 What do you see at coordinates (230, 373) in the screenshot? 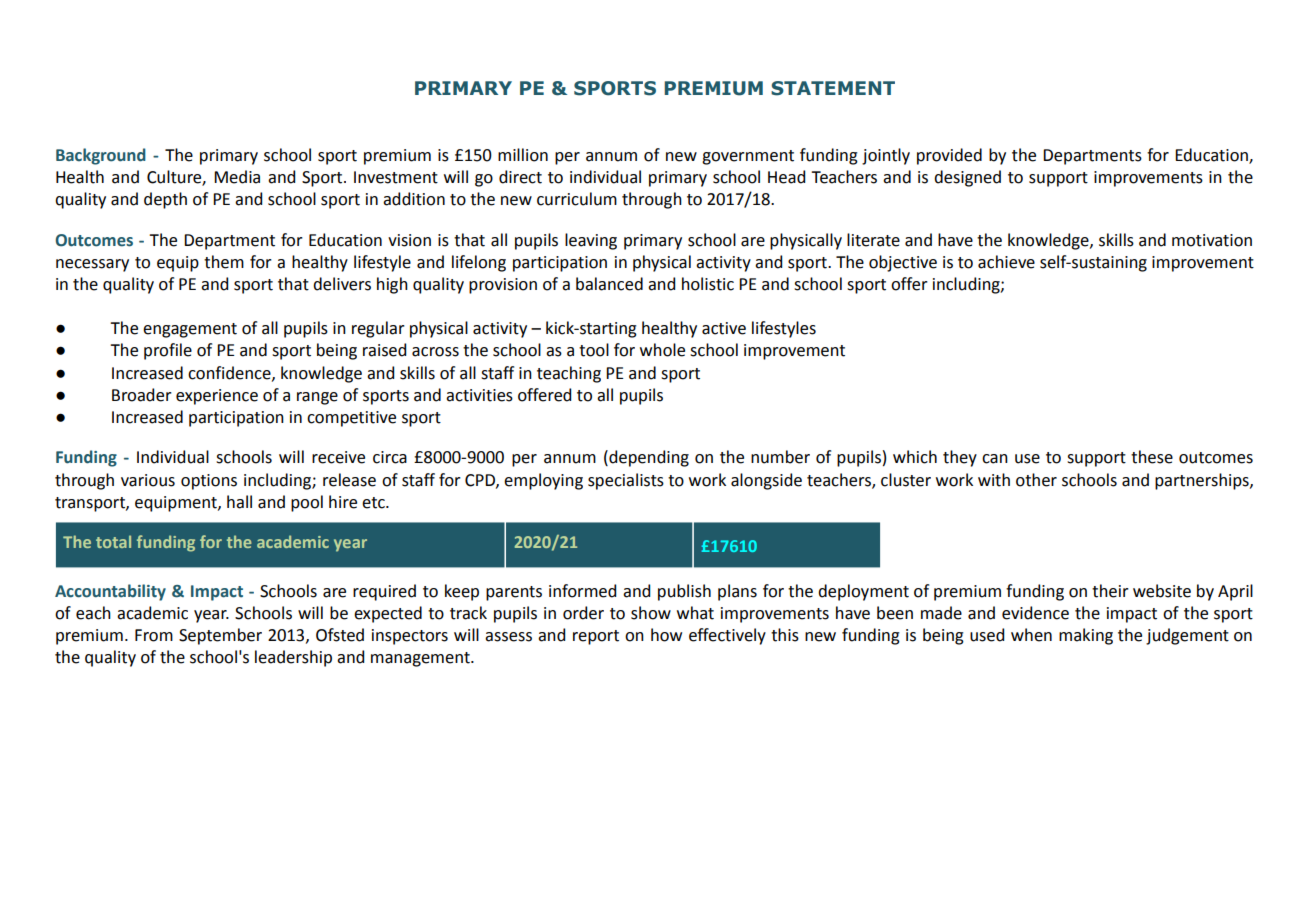
I see `confidence` at bounding box center [230, 373].
